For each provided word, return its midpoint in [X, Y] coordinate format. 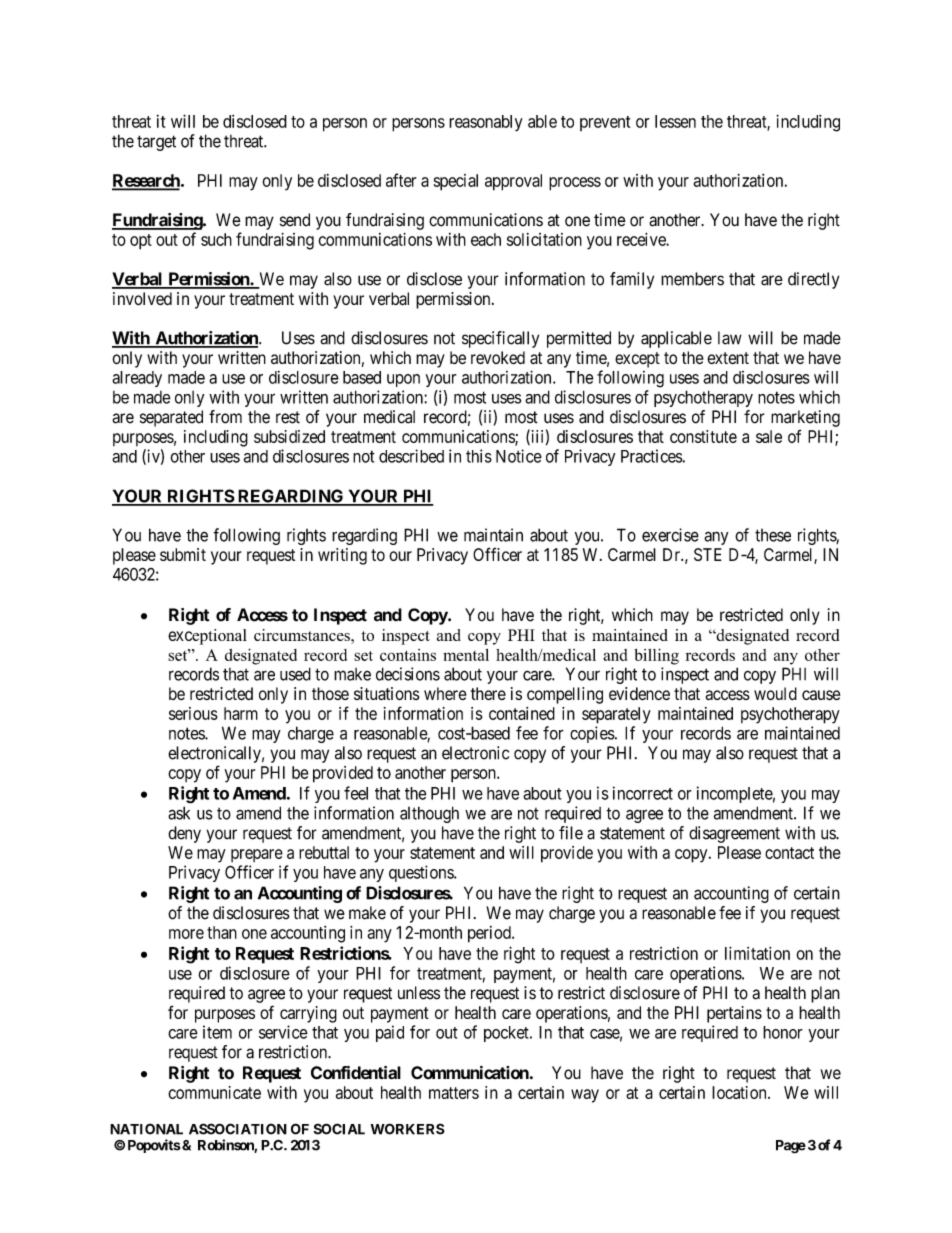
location [740, 1092]
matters [454, 1093]
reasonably [486, 123]
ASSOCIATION [238, 1129]
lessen [675, 121]
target [156, 143]
